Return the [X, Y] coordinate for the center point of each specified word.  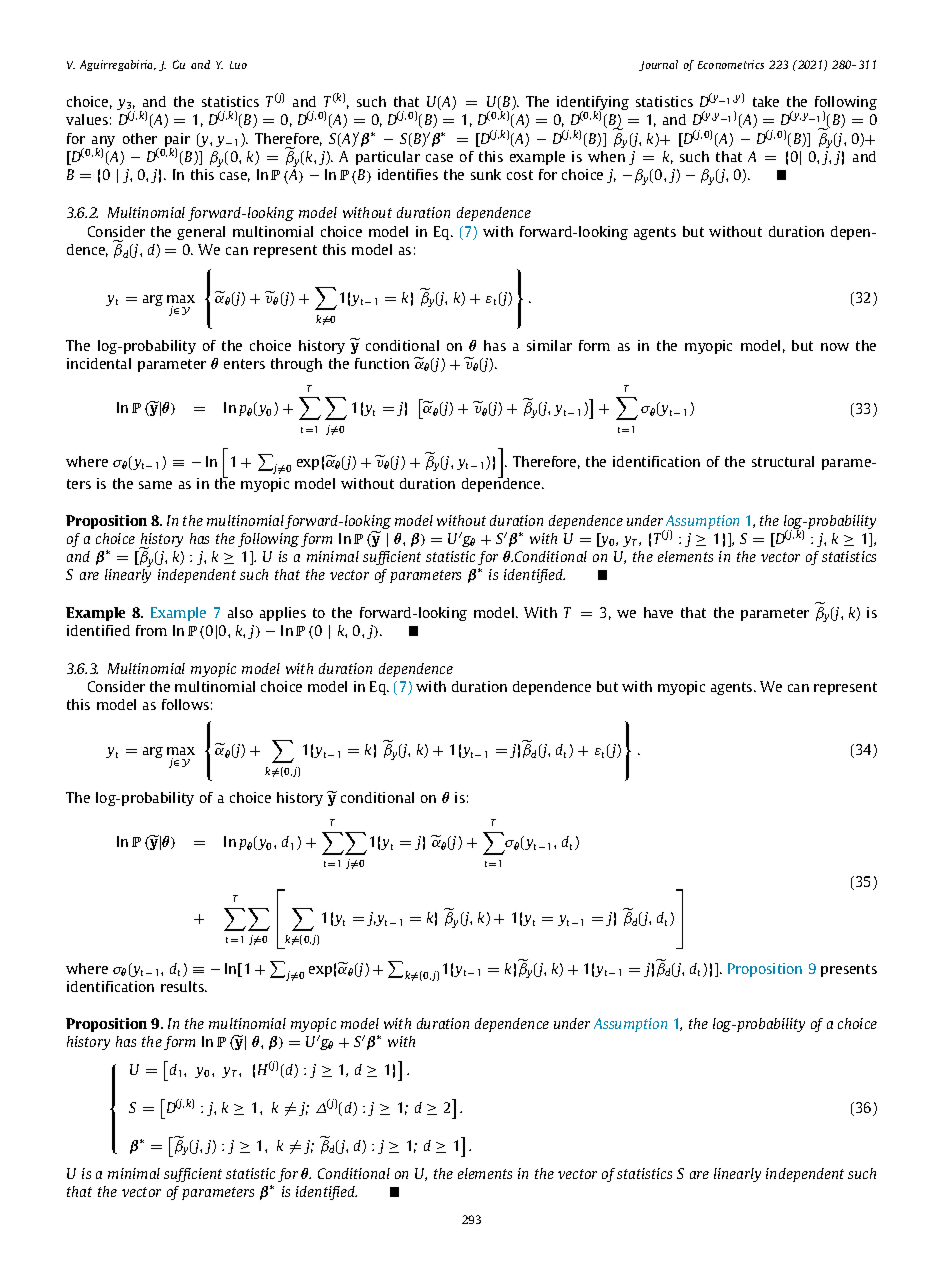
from [151, 630]
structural [783, 461]
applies [283, 614]
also [240, 612]
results [183, 986]
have [658, 612]
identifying [593, 104]
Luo [238, 65]
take [766, 101]
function [382, 363]
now [835, 347]
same [155, 485]
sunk [486, 174]
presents [849, 970]
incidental [99, 363]
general [201, 233]
